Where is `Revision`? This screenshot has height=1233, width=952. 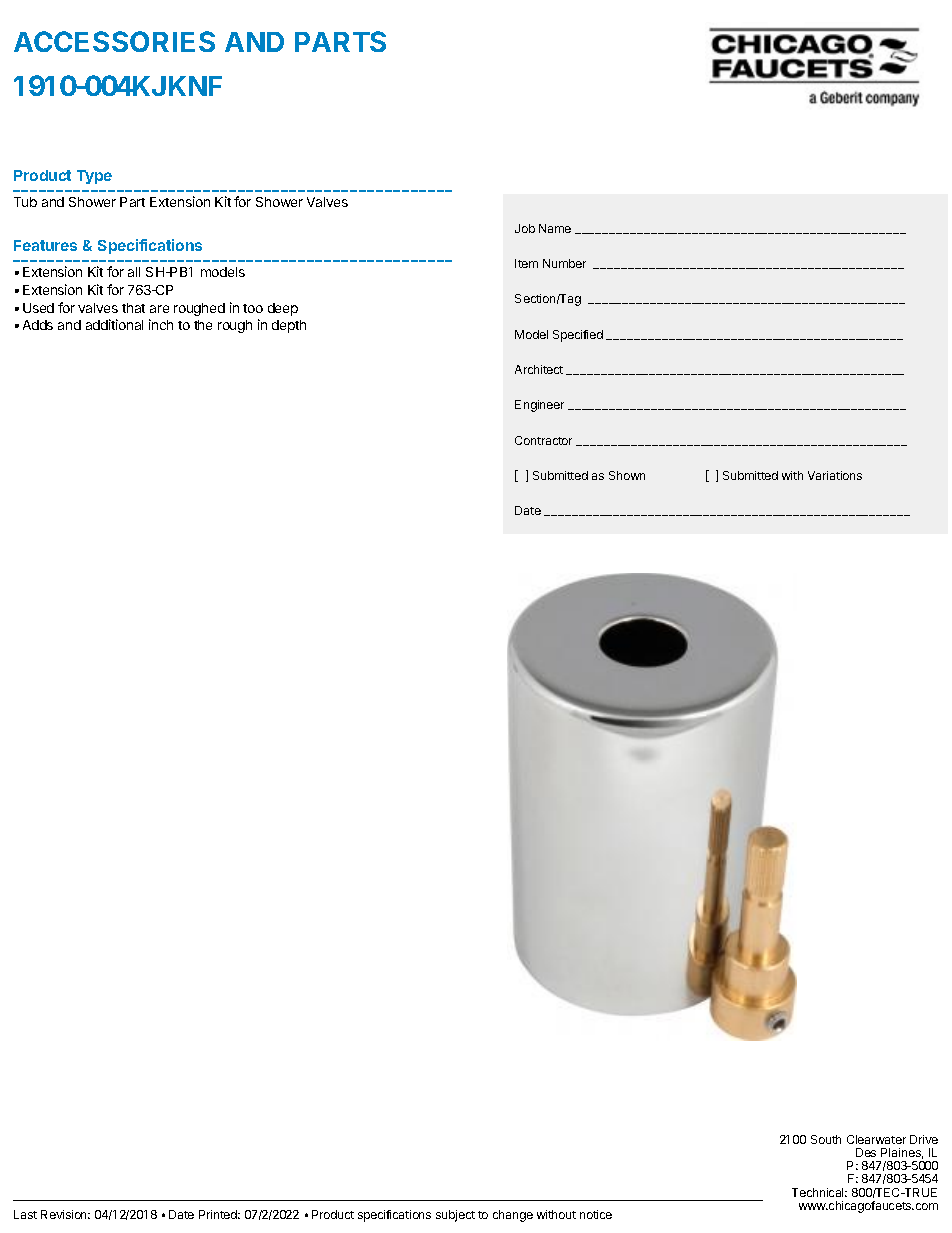 Revision is located at coordinates (65, 1214).
